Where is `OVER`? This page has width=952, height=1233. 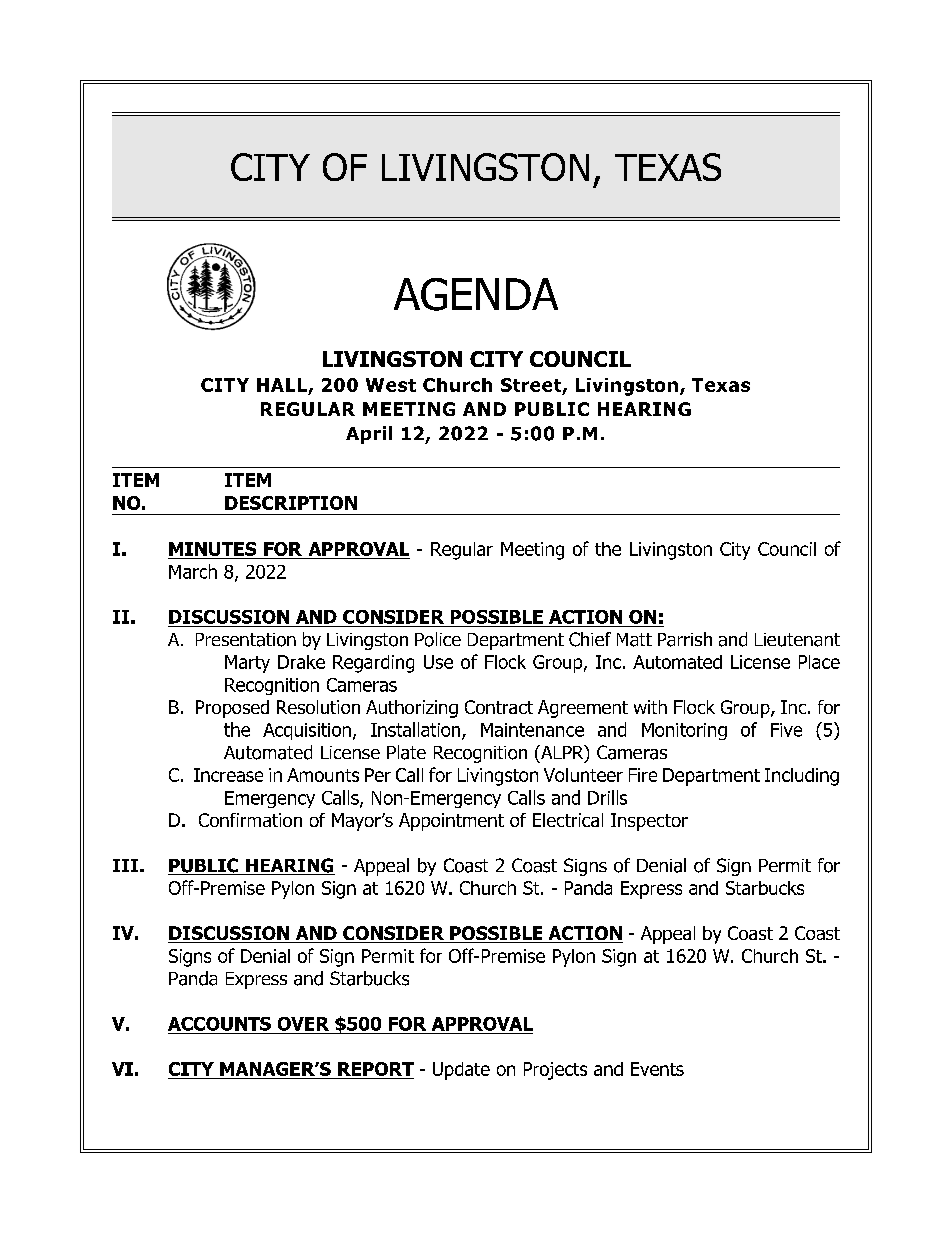
OVER is located at coordinates (303, 1024).
